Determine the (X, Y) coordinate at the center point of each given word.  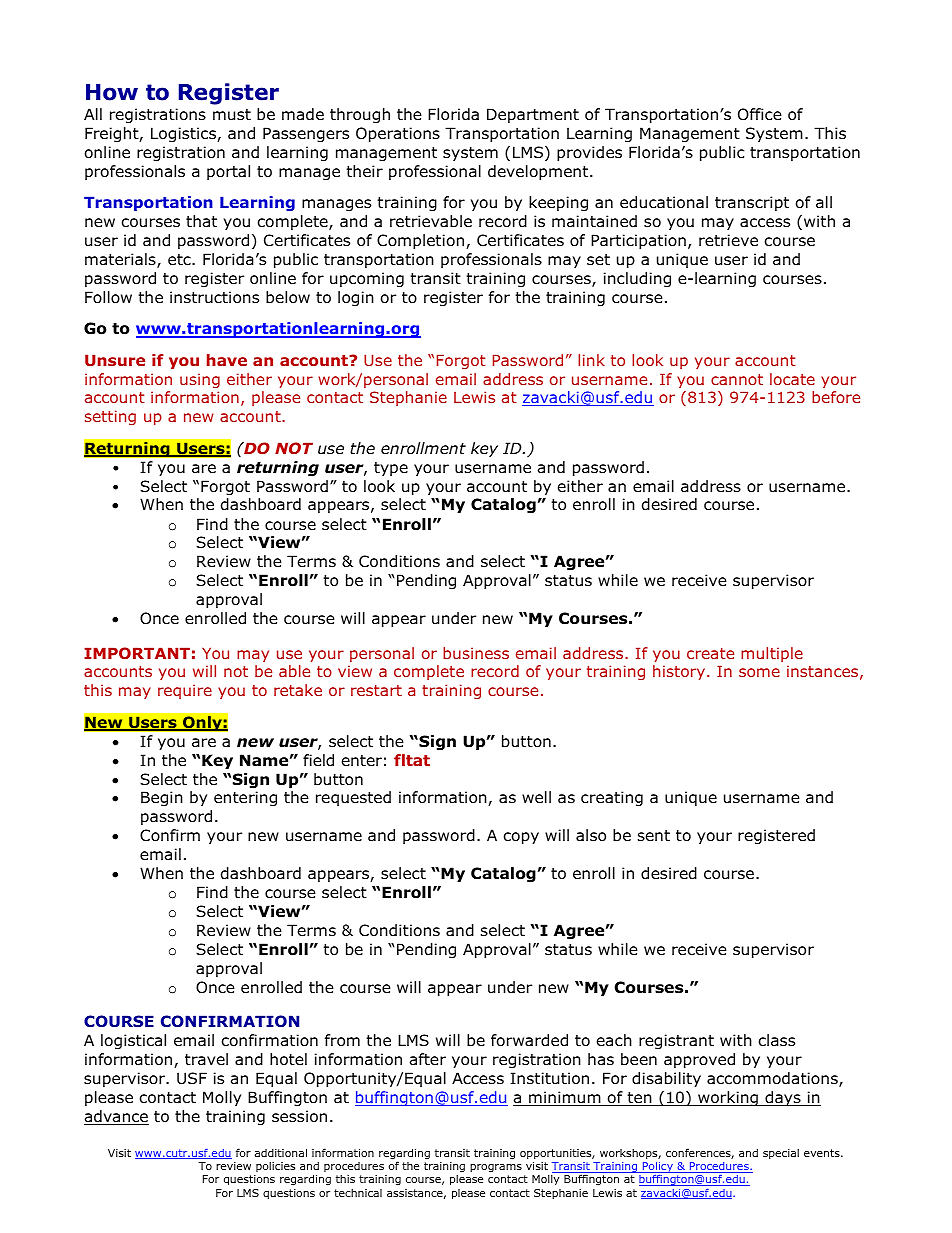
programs (496, 1168)
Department (533, 115)
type (391, 469)
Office (760, 114)
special (781, 1154)
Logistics (184, 134)
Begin (162, 798)
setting (110, 417)
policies (275, 1167)
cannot (737, 379)
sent (654, 835)
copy (521, 838)
